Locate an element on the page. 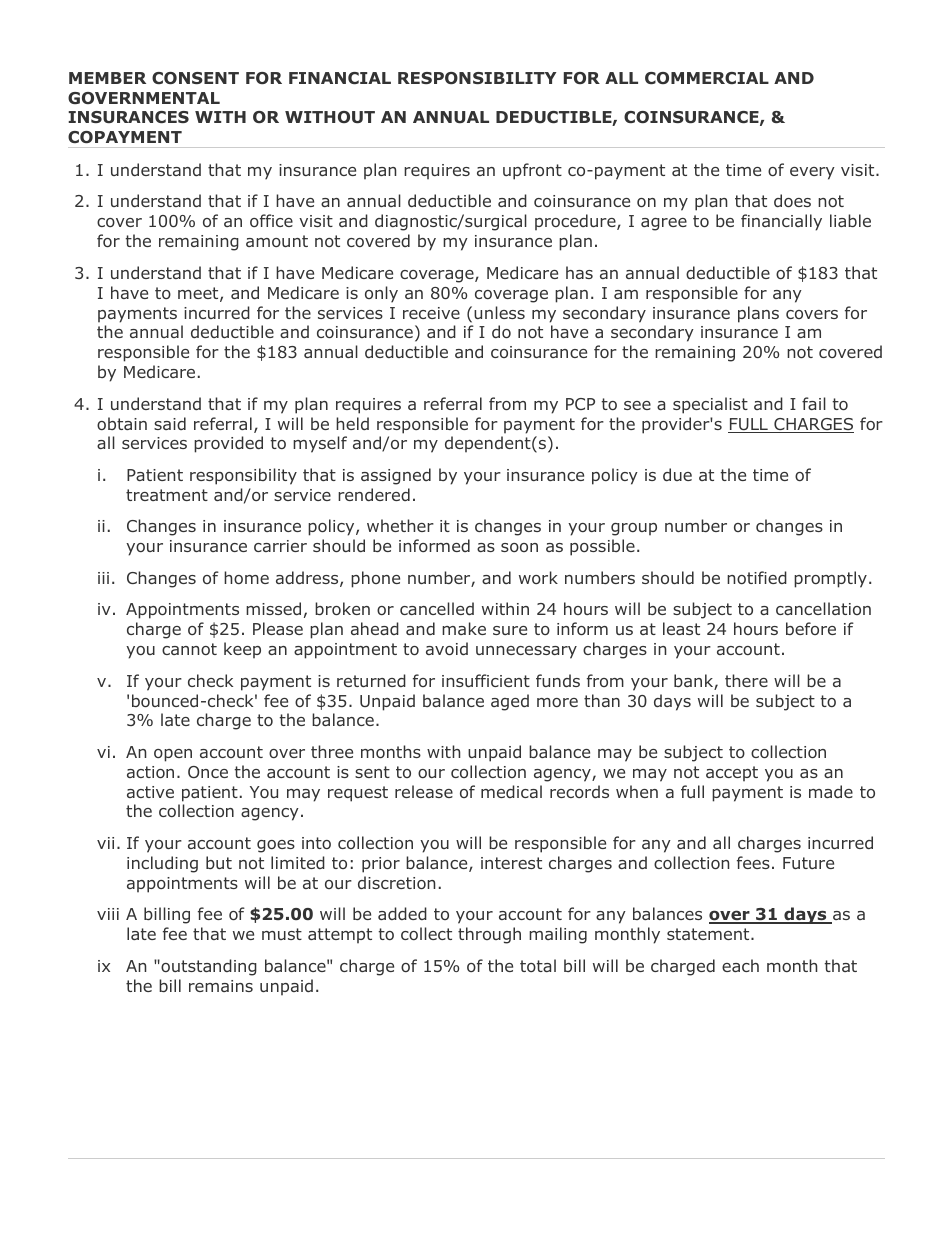 This page has width=952, height=1233. COMMERCIAL is located at coordinates (707, 78).
